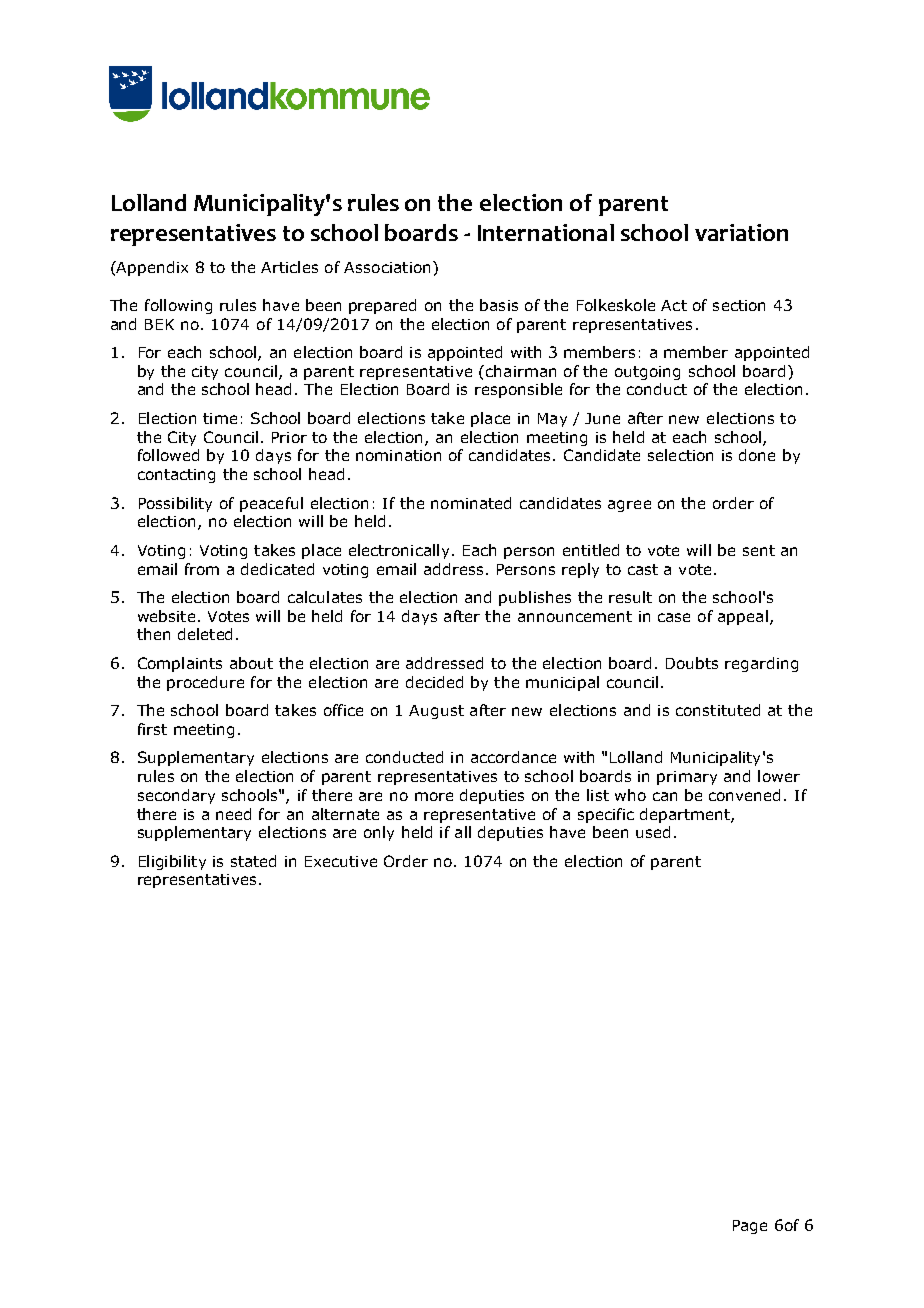  What do you see at coordinates (653, 832) in the screenshot?
I see `used` at bounding box center [653, 832].
